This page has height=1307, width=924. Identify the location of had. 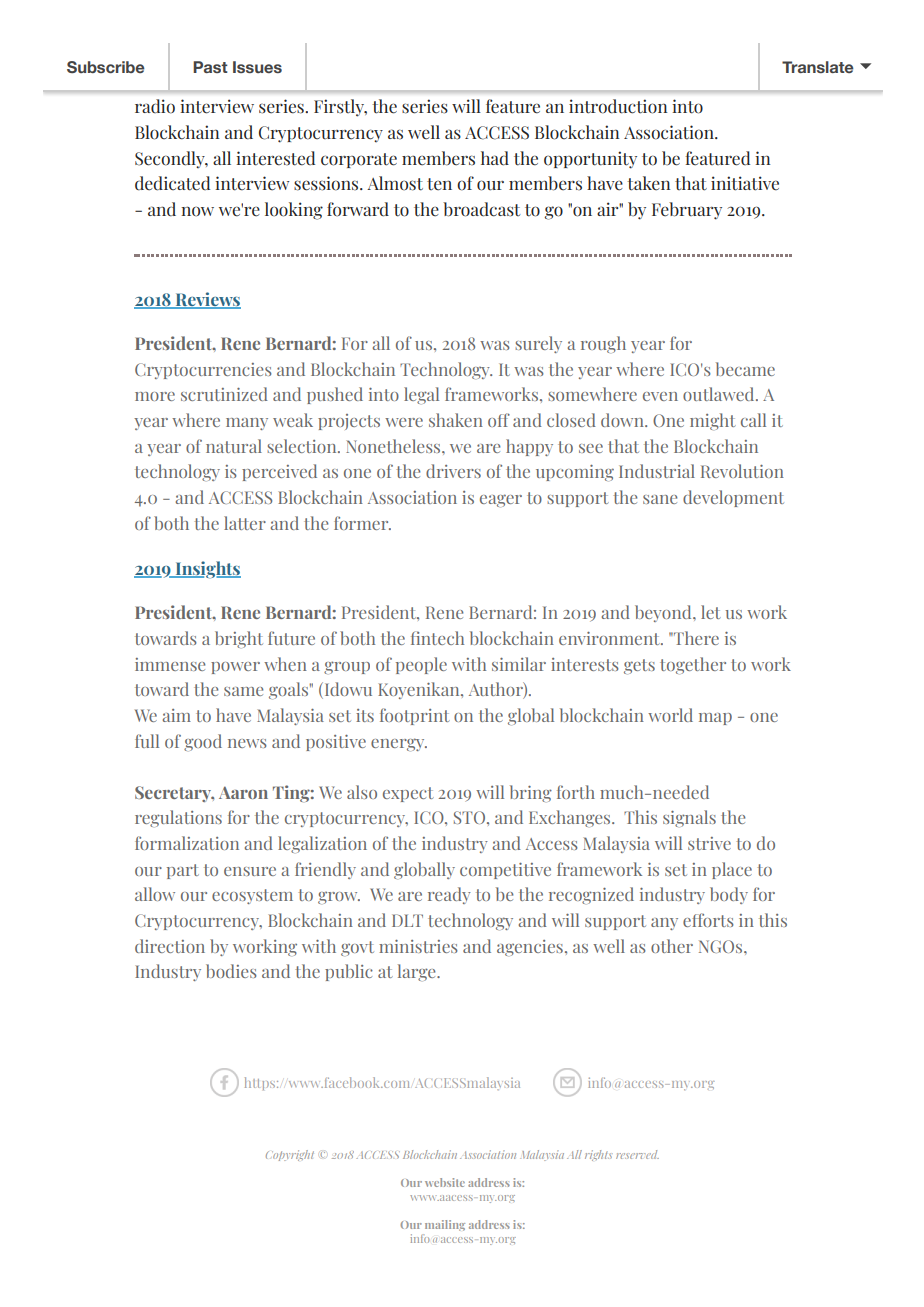
(495, 158).
